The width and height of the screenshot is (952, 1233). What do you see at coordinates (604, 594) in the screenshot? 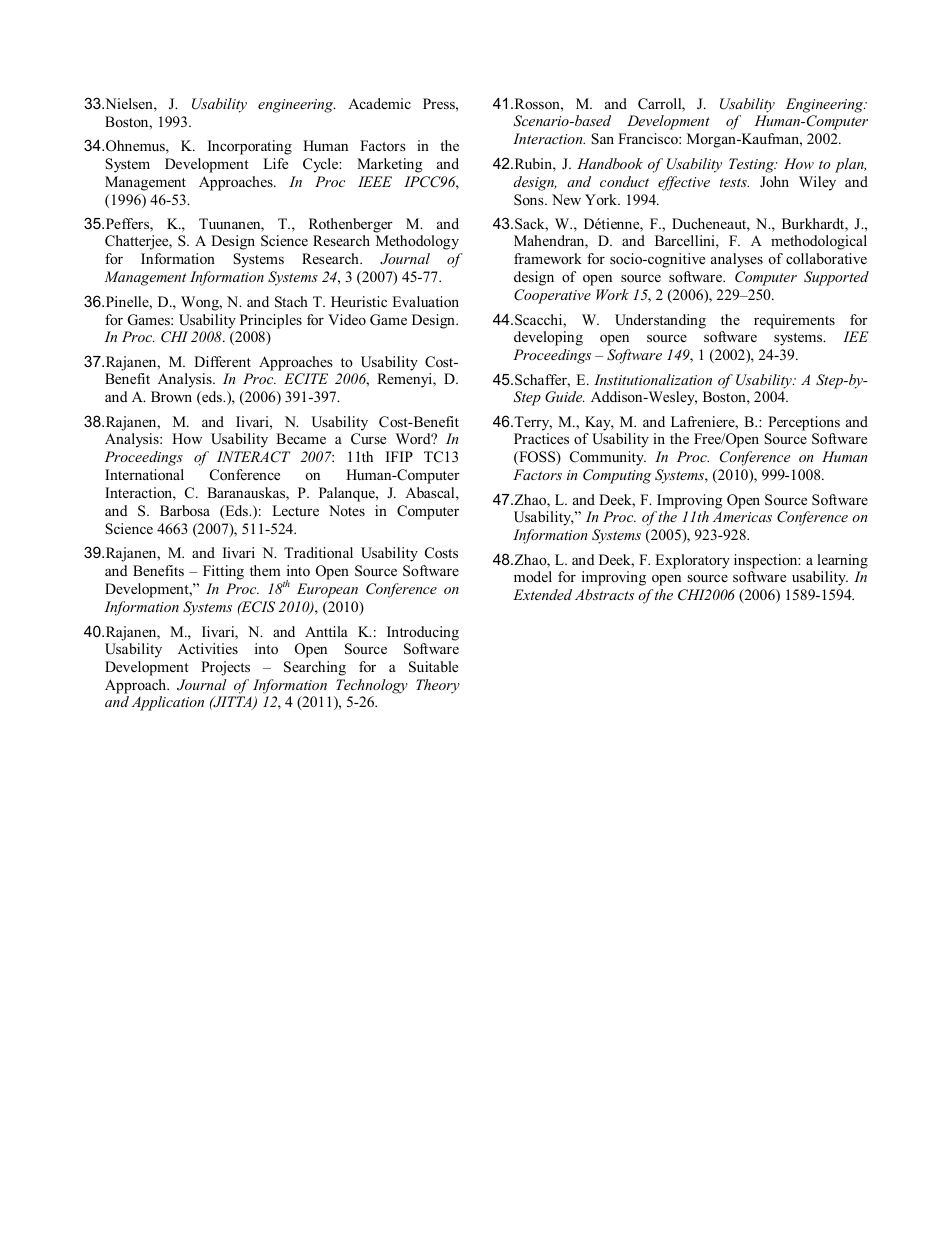
I see `Abstracts` at bounding box center [604, 594].
